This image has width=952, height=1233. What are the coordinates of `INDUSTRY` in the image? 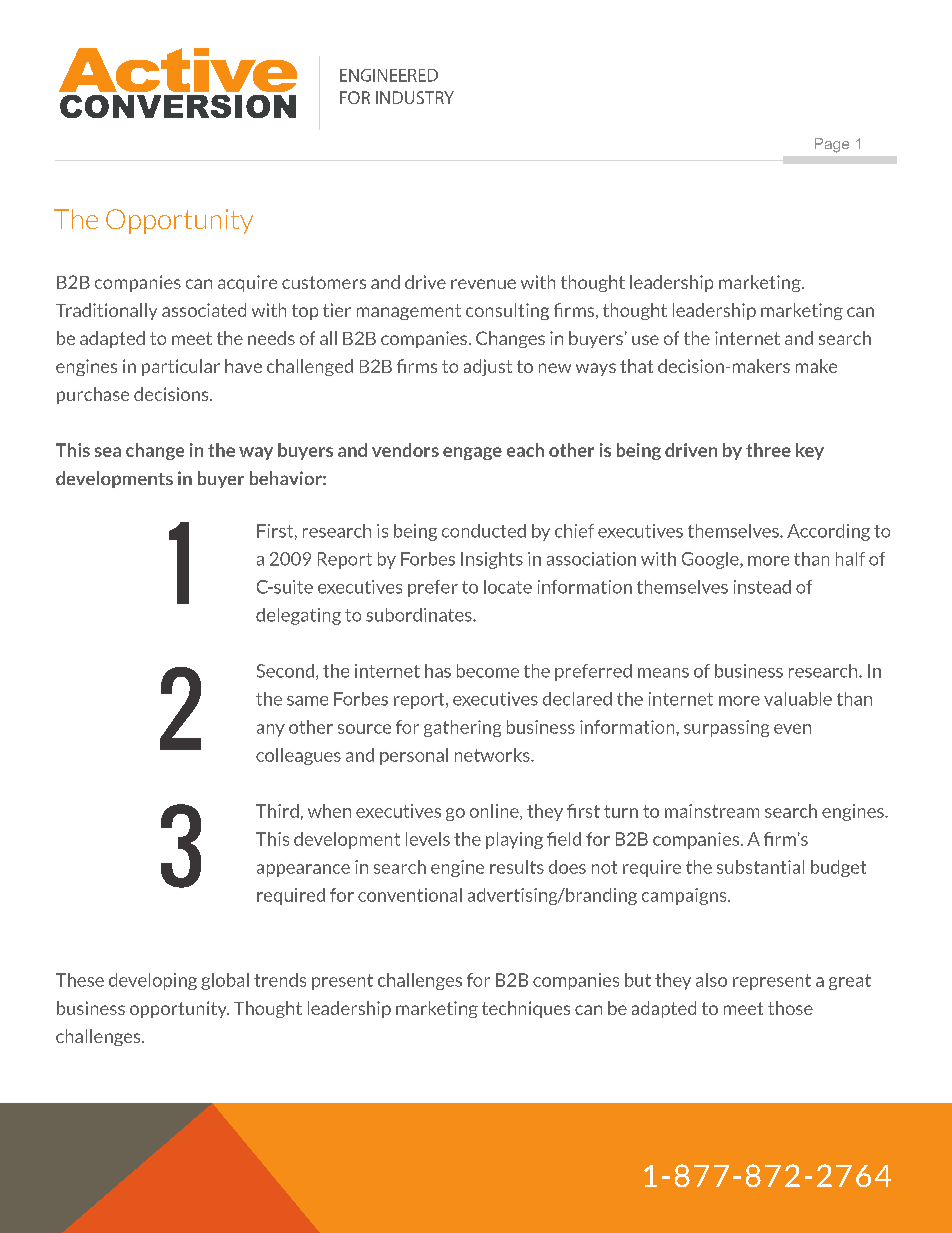 It's located at (415, 97).
